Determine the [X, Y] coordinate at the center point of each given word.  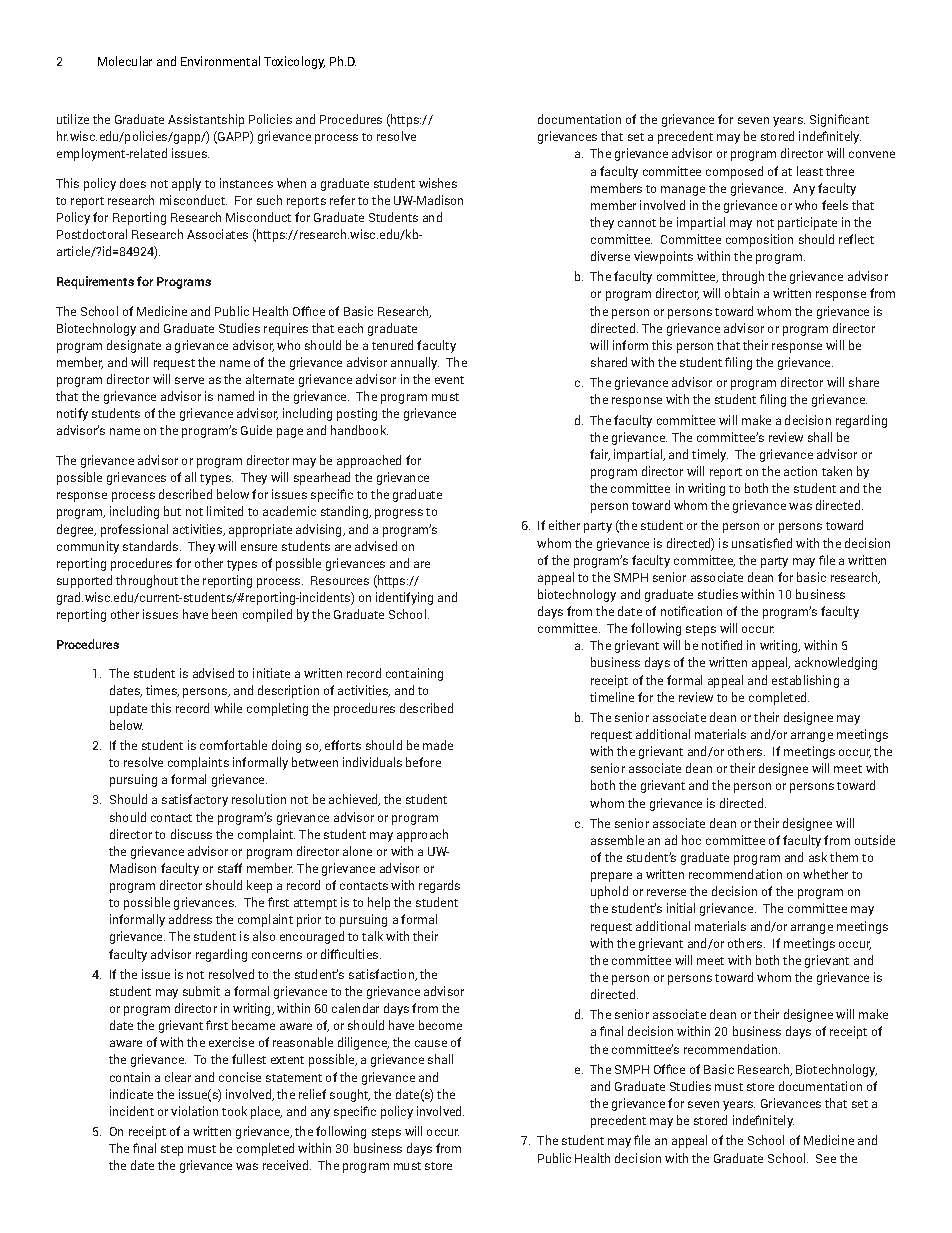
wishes [438, 183]
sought [350, 1095]
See [826, 1158]
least [810, 171]
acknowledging [836, 663]
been [224, 614]
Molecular [125, 61]
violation [194, 1111]
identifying [404, 598]
